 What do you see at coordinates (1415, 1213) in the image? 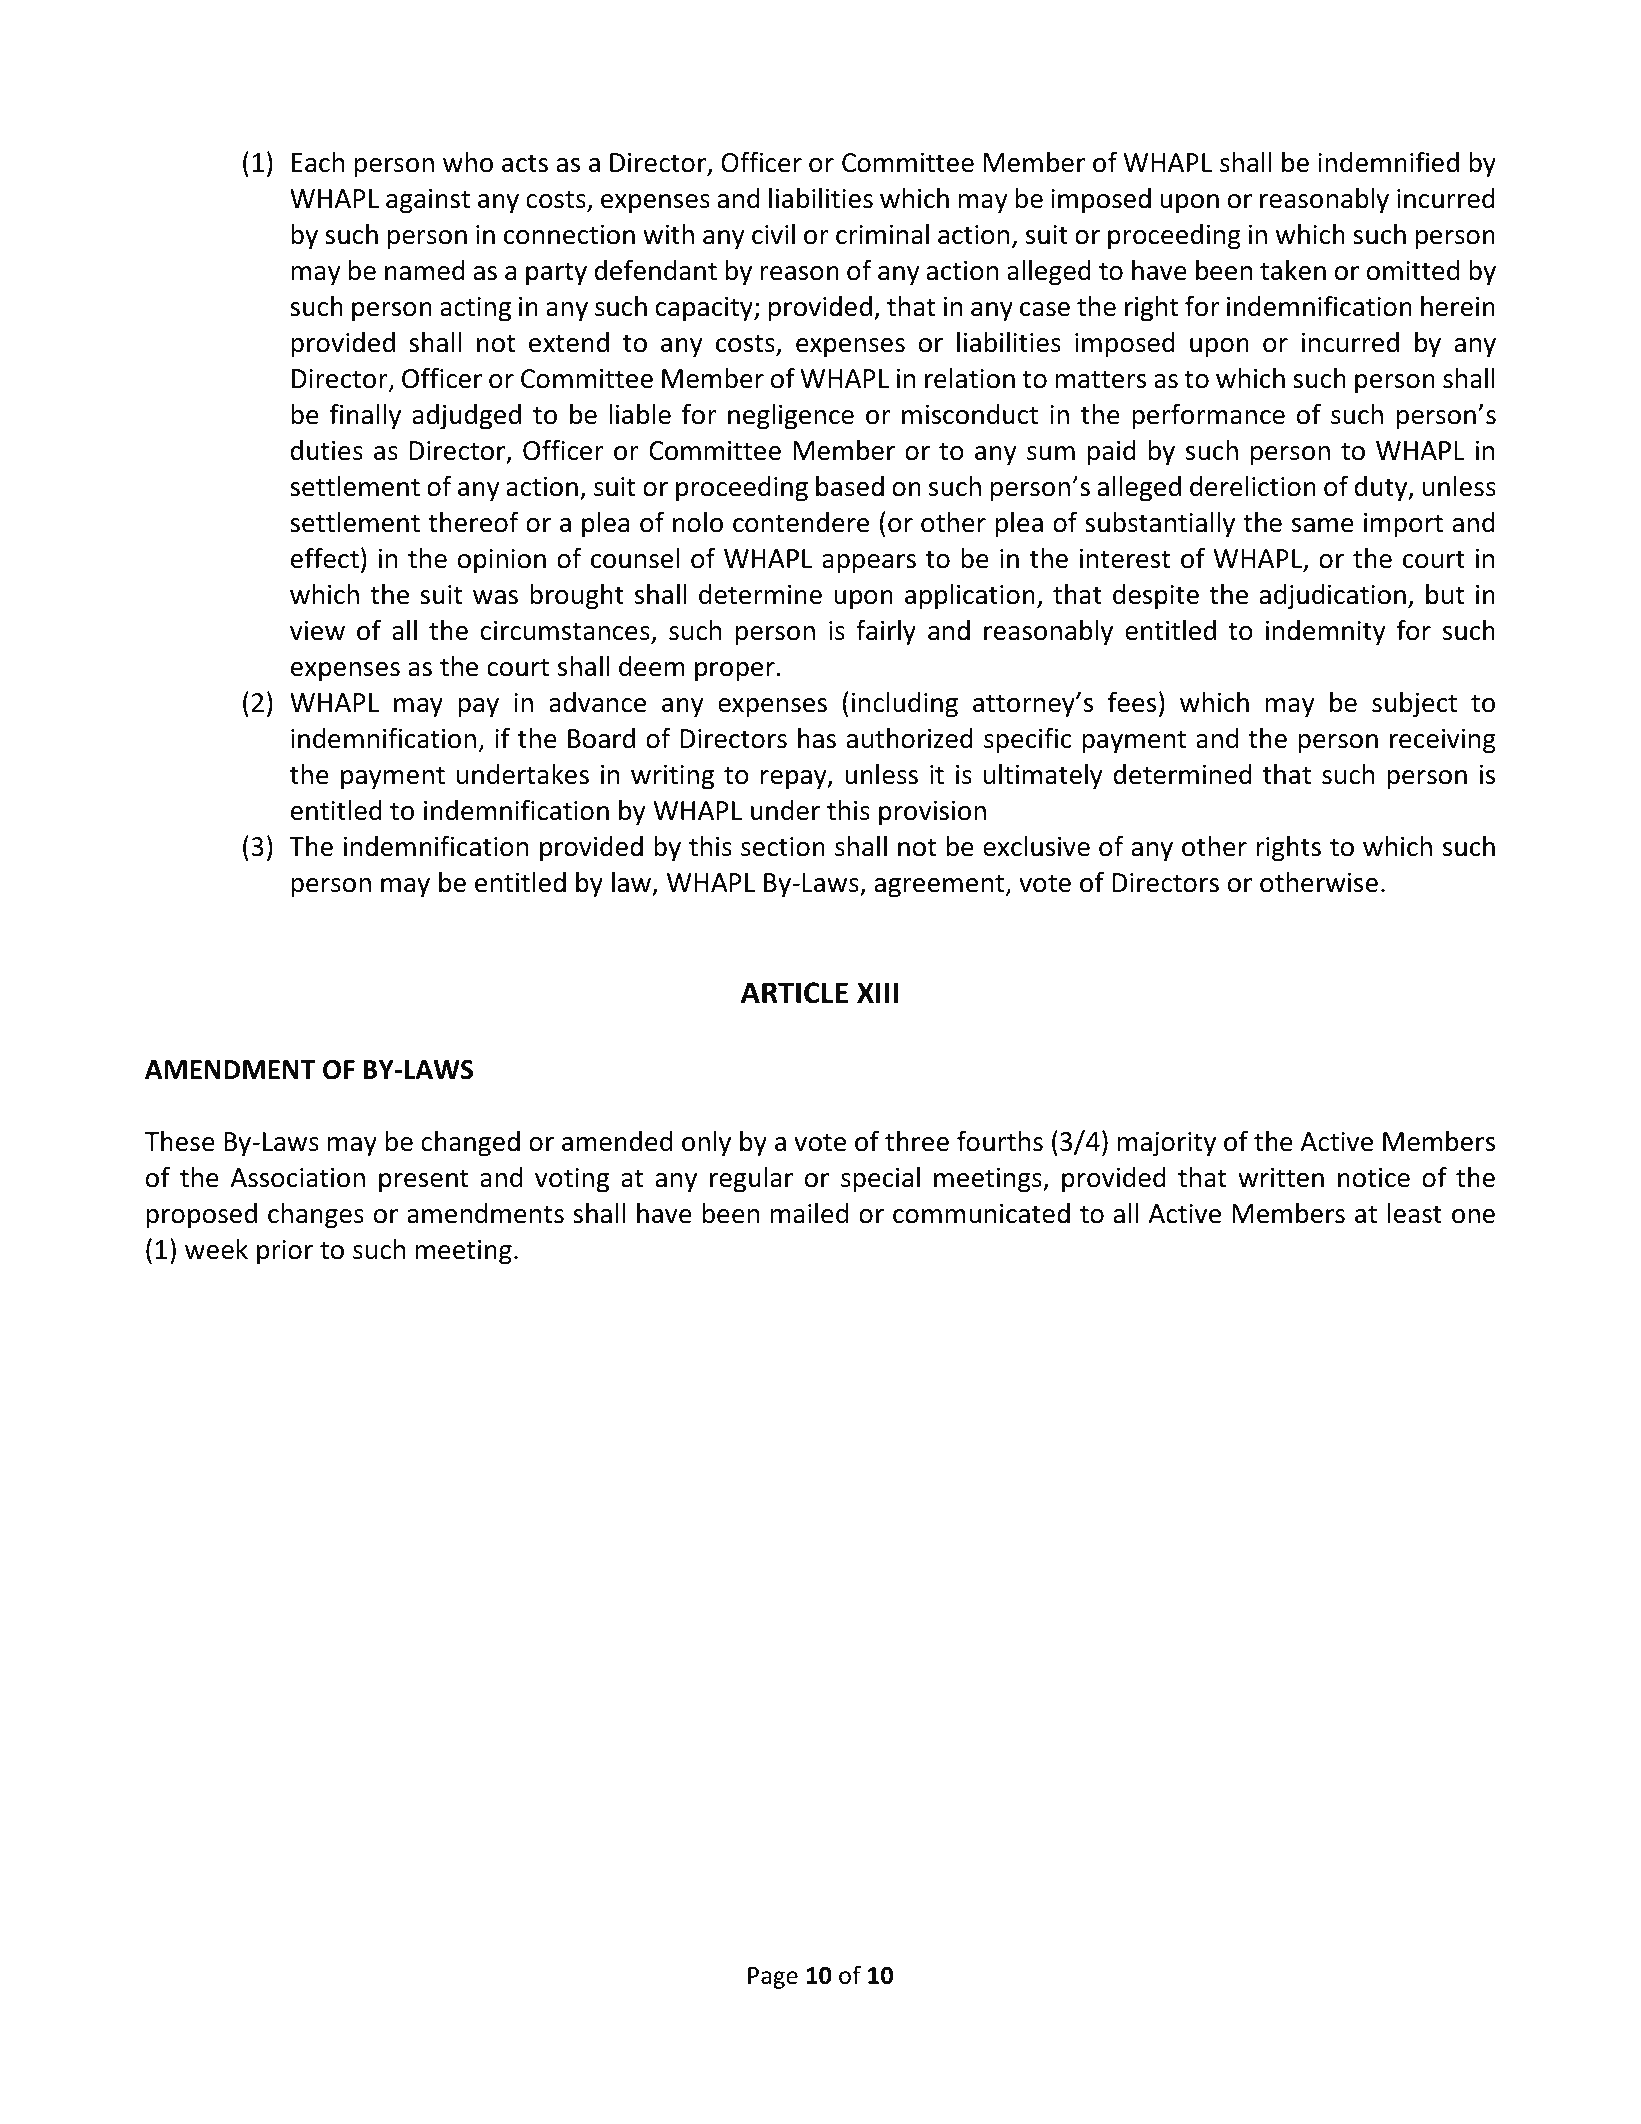
I see `least` at bounding box center [1415, 1213].
